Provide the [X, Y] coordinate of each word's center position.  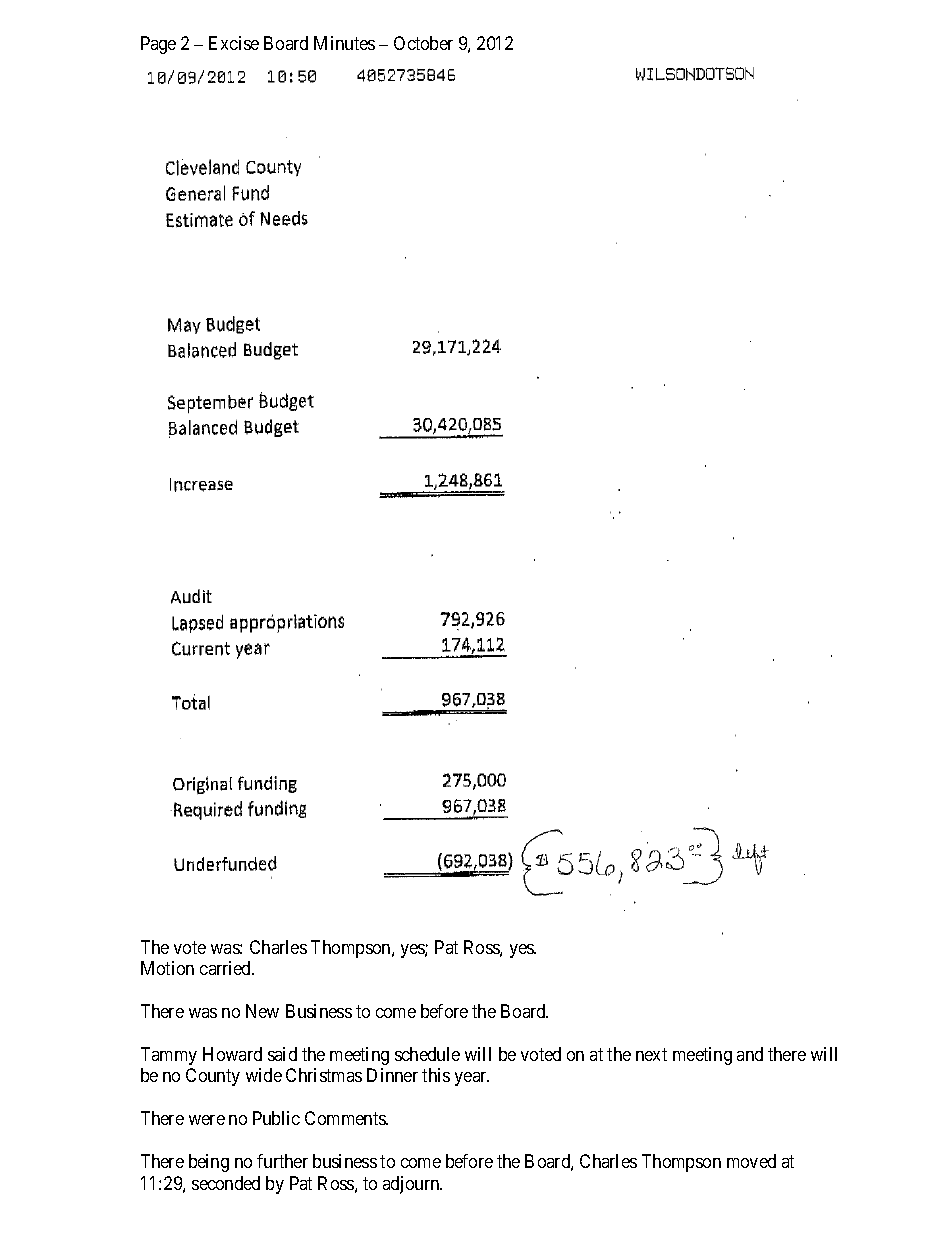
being [209, 1163]
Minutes [344, 43]
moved [751, 1161]
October [423, 43]
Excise [234, 43]
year [472, 1079]
